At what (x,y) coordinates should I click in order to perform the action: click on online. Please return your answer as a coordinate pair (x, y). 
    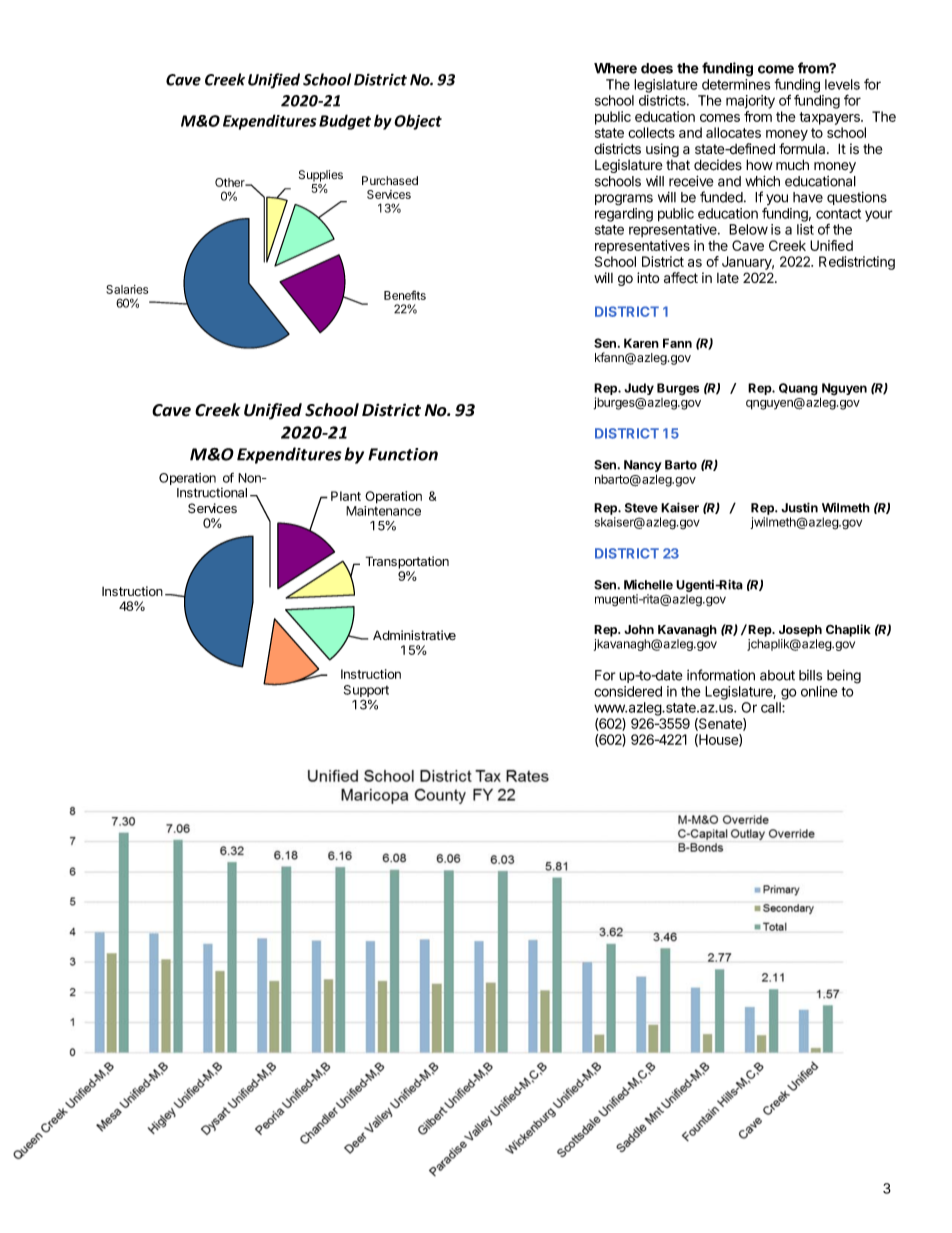
    Looking at the image, I should click on (819, 691).
